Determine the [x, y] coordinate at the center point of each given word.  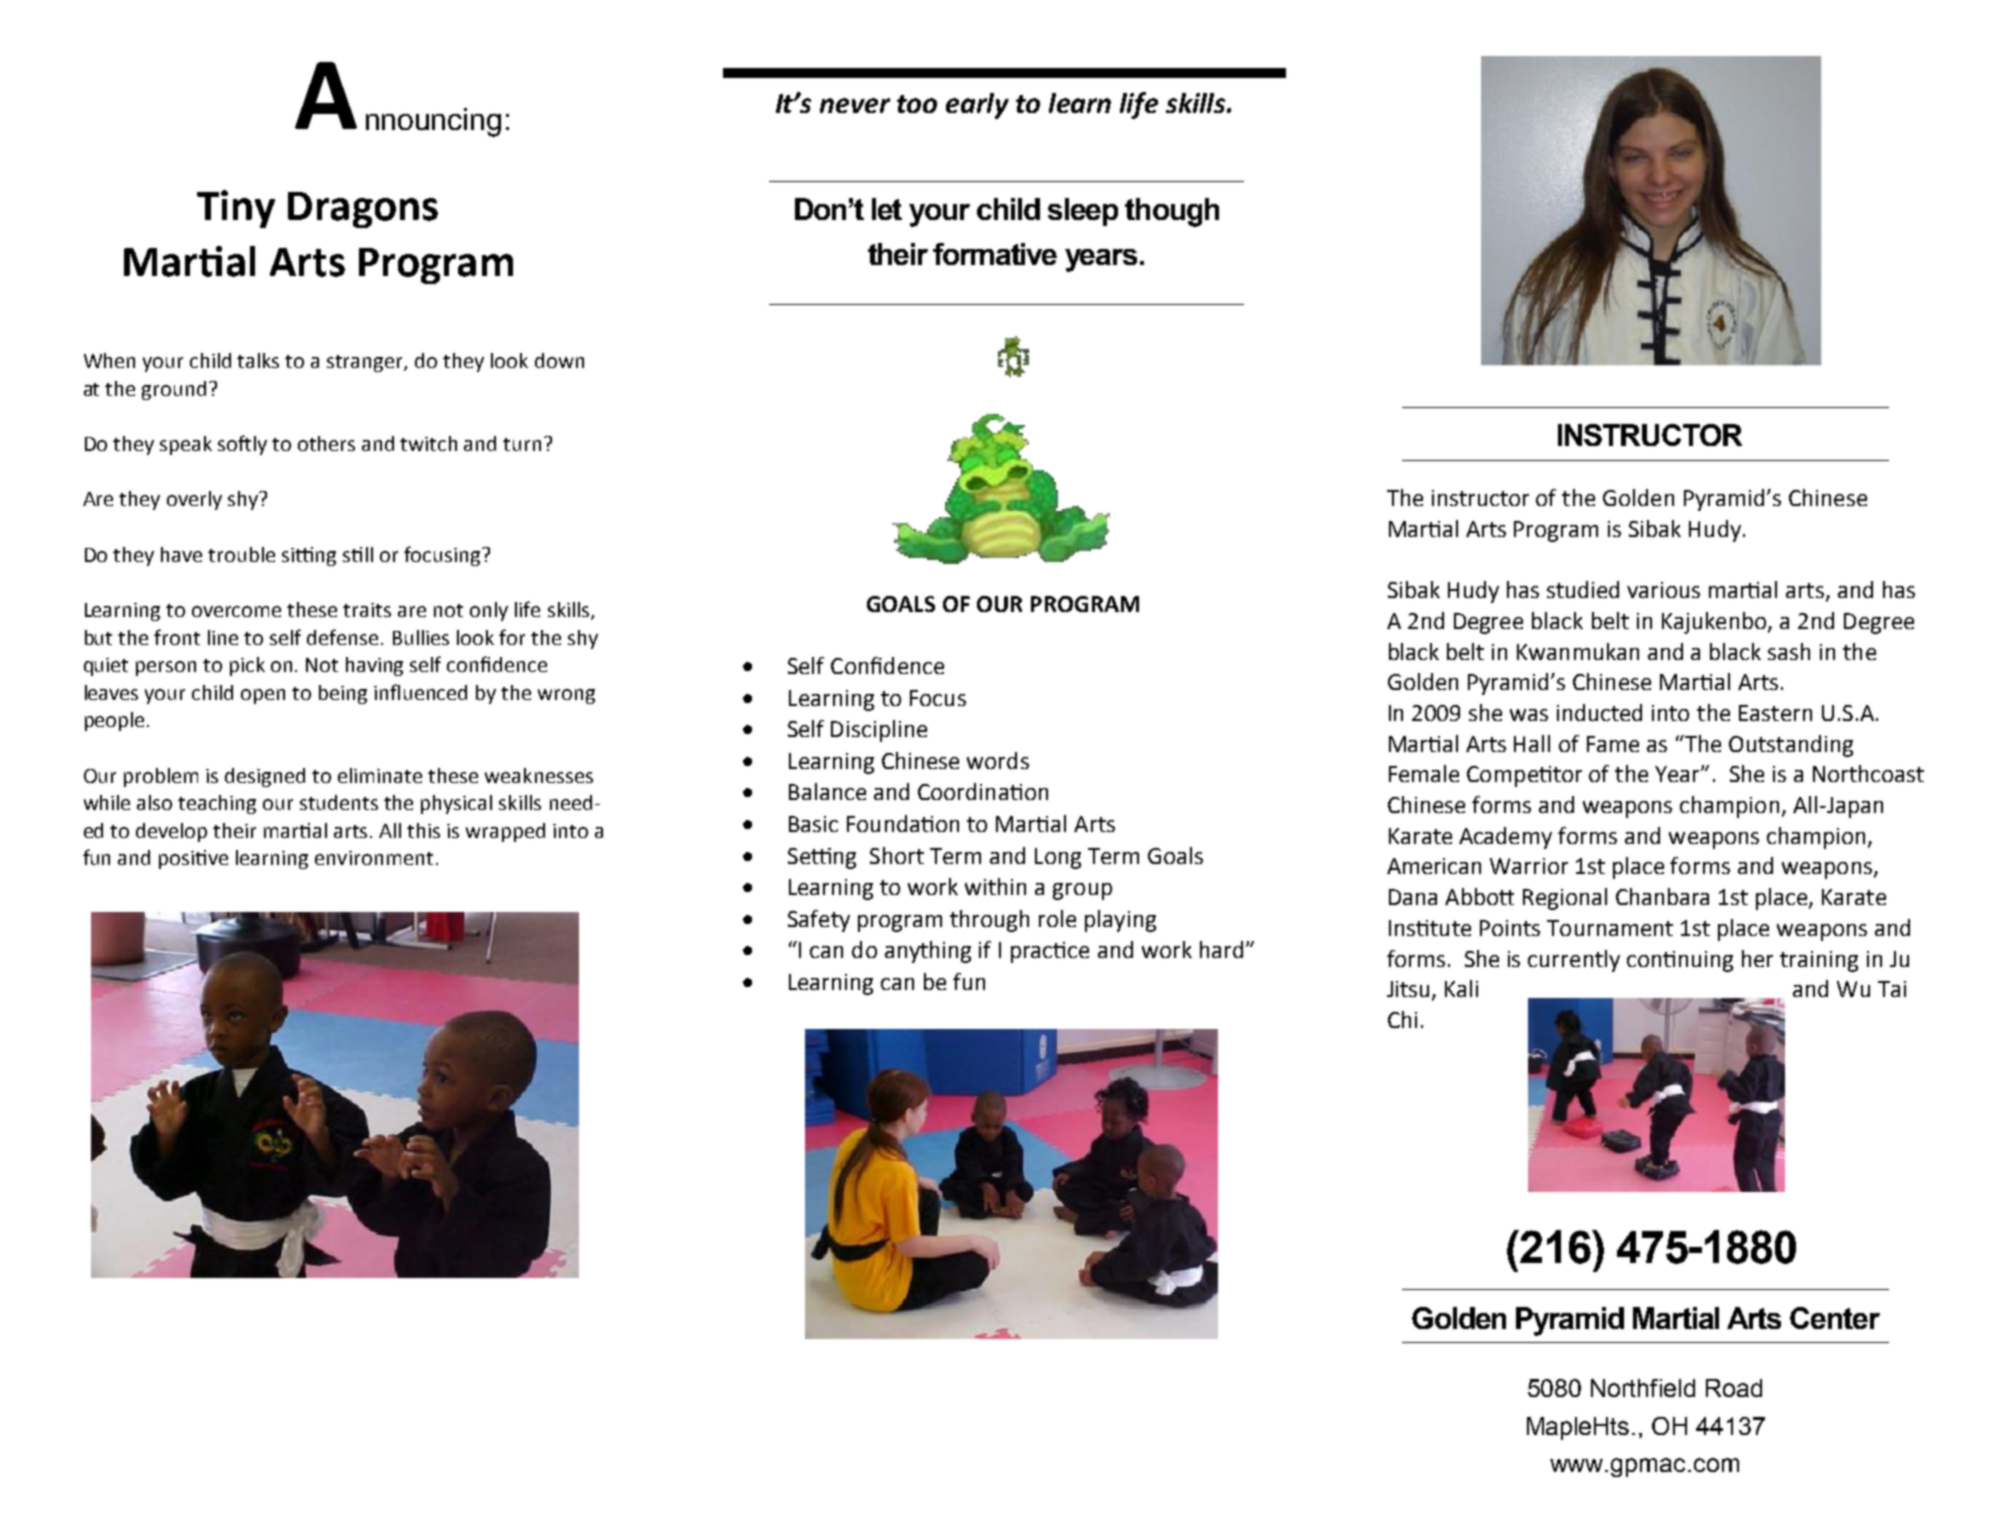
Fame [1613, 744]
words [998, 760]
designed [265, 777]
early [977, 106]
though [1172, 212]
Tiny [236, 209]
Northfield [1643, 1388]
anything [928, 952]
